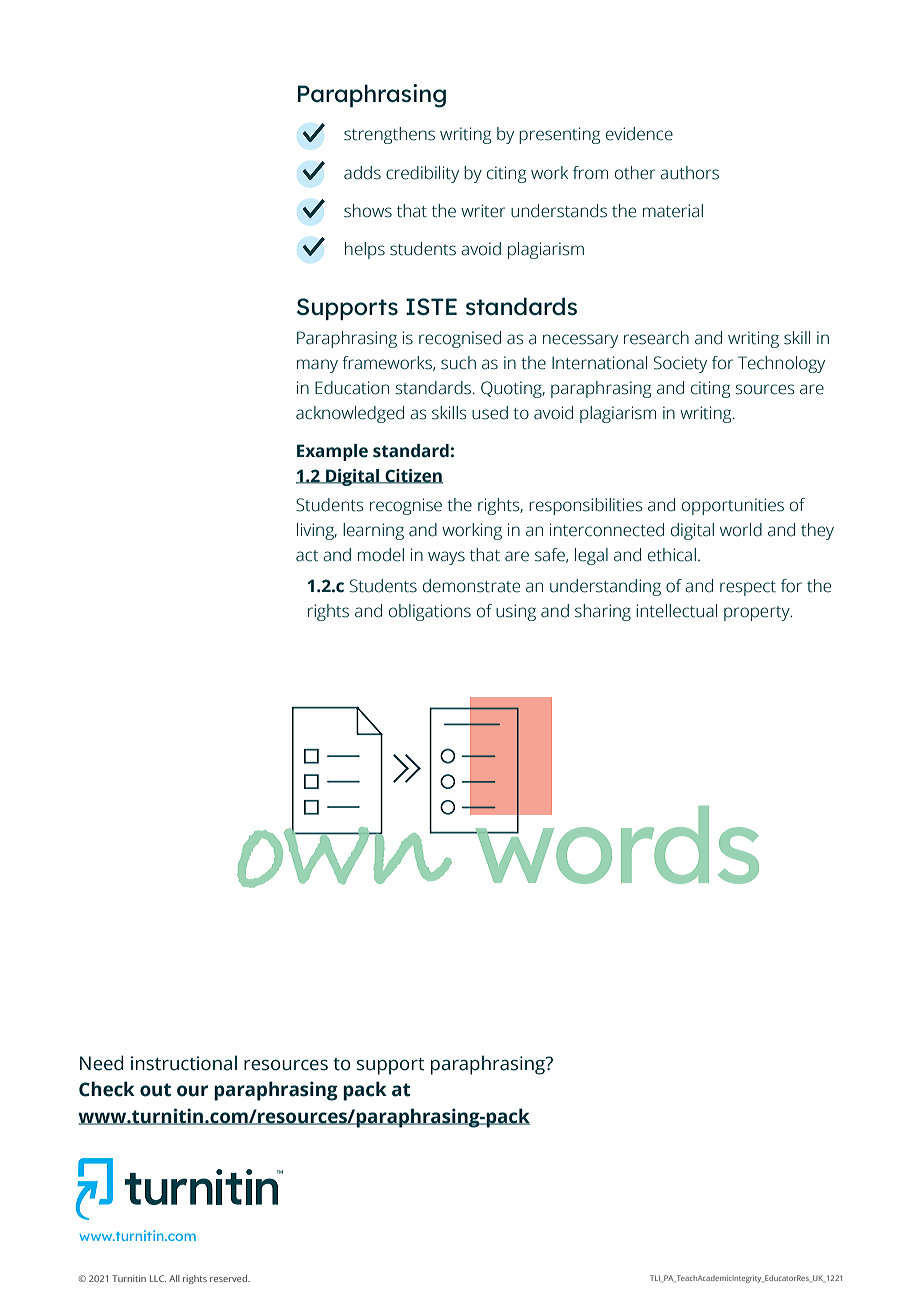 The width and height of the screenshot is (924, 1308). What do you see at coordinates (362, 173) in the screenshot?
I see `adds` at bounding box center [362, 173].
